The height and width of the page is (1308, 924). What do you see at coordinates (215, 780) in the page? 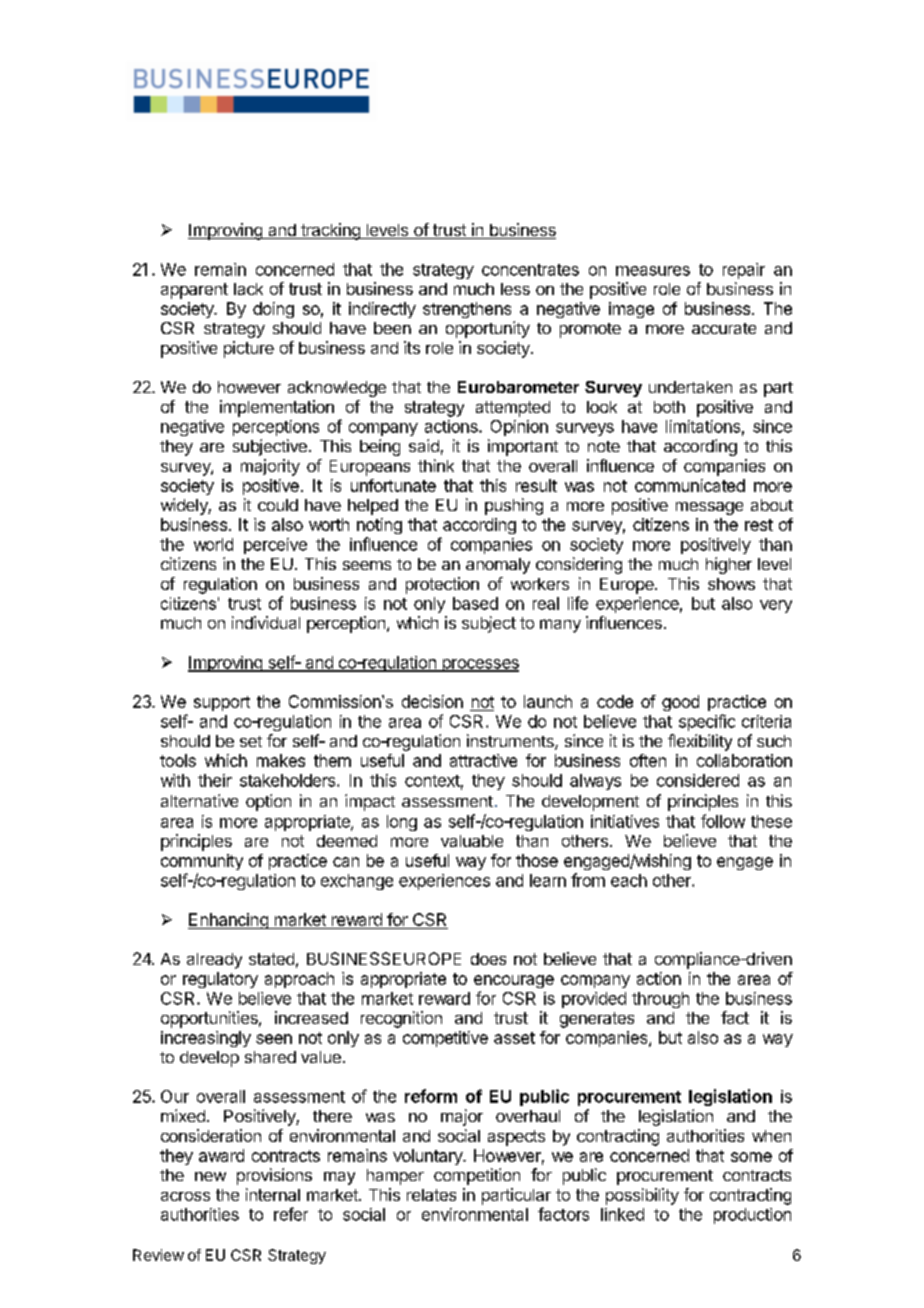
I see `their` at bounding box center [215, 780].
